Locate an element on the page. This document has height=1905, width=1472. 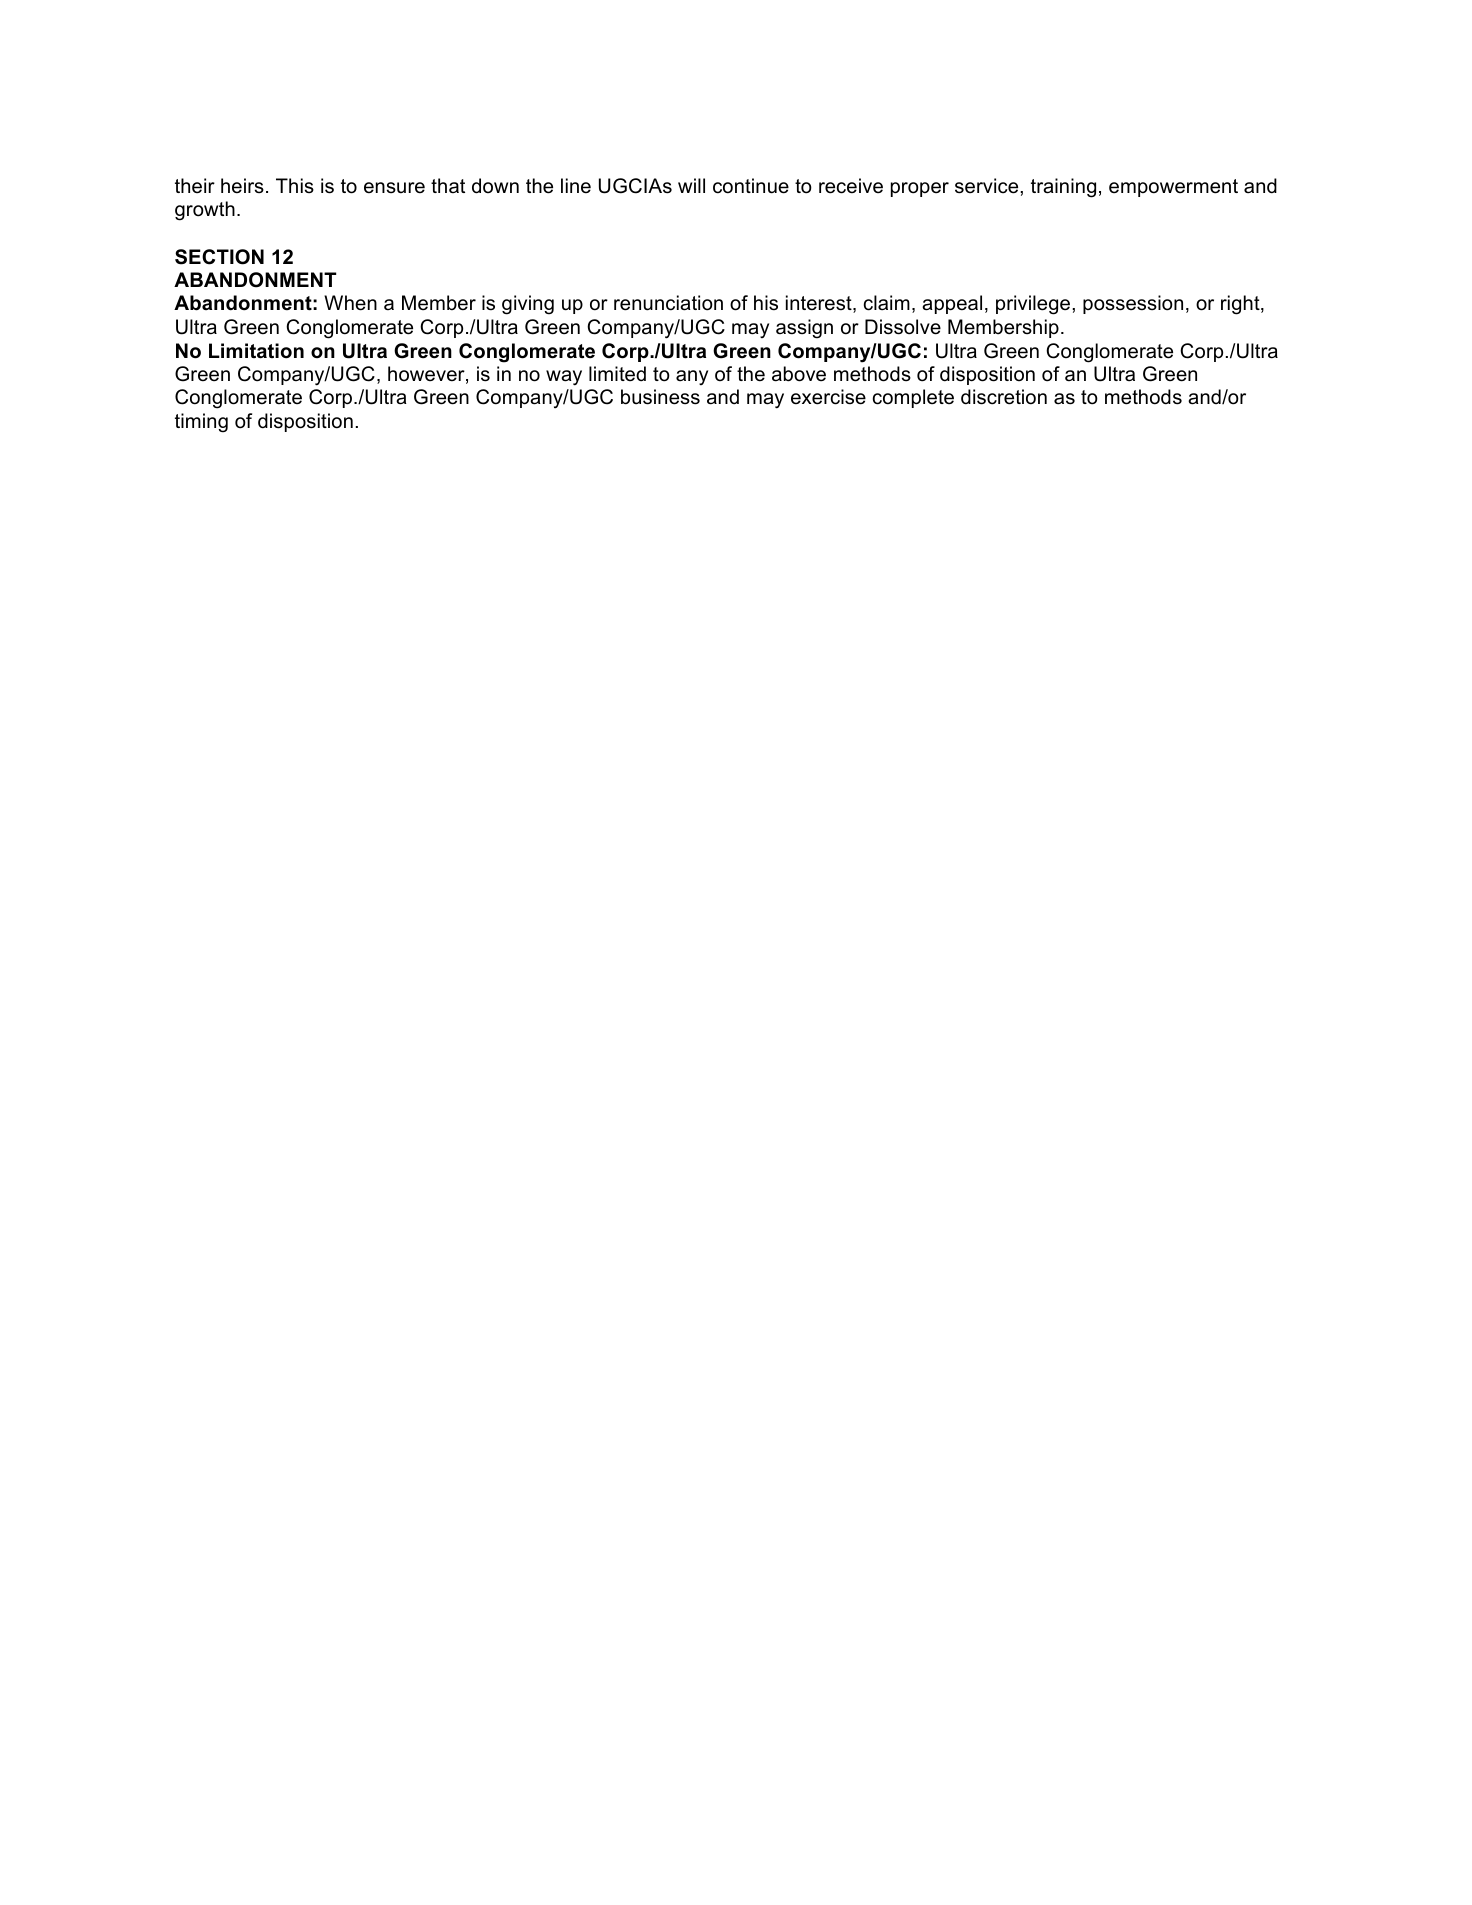
discretion is located at coordinates (1004, 397).
